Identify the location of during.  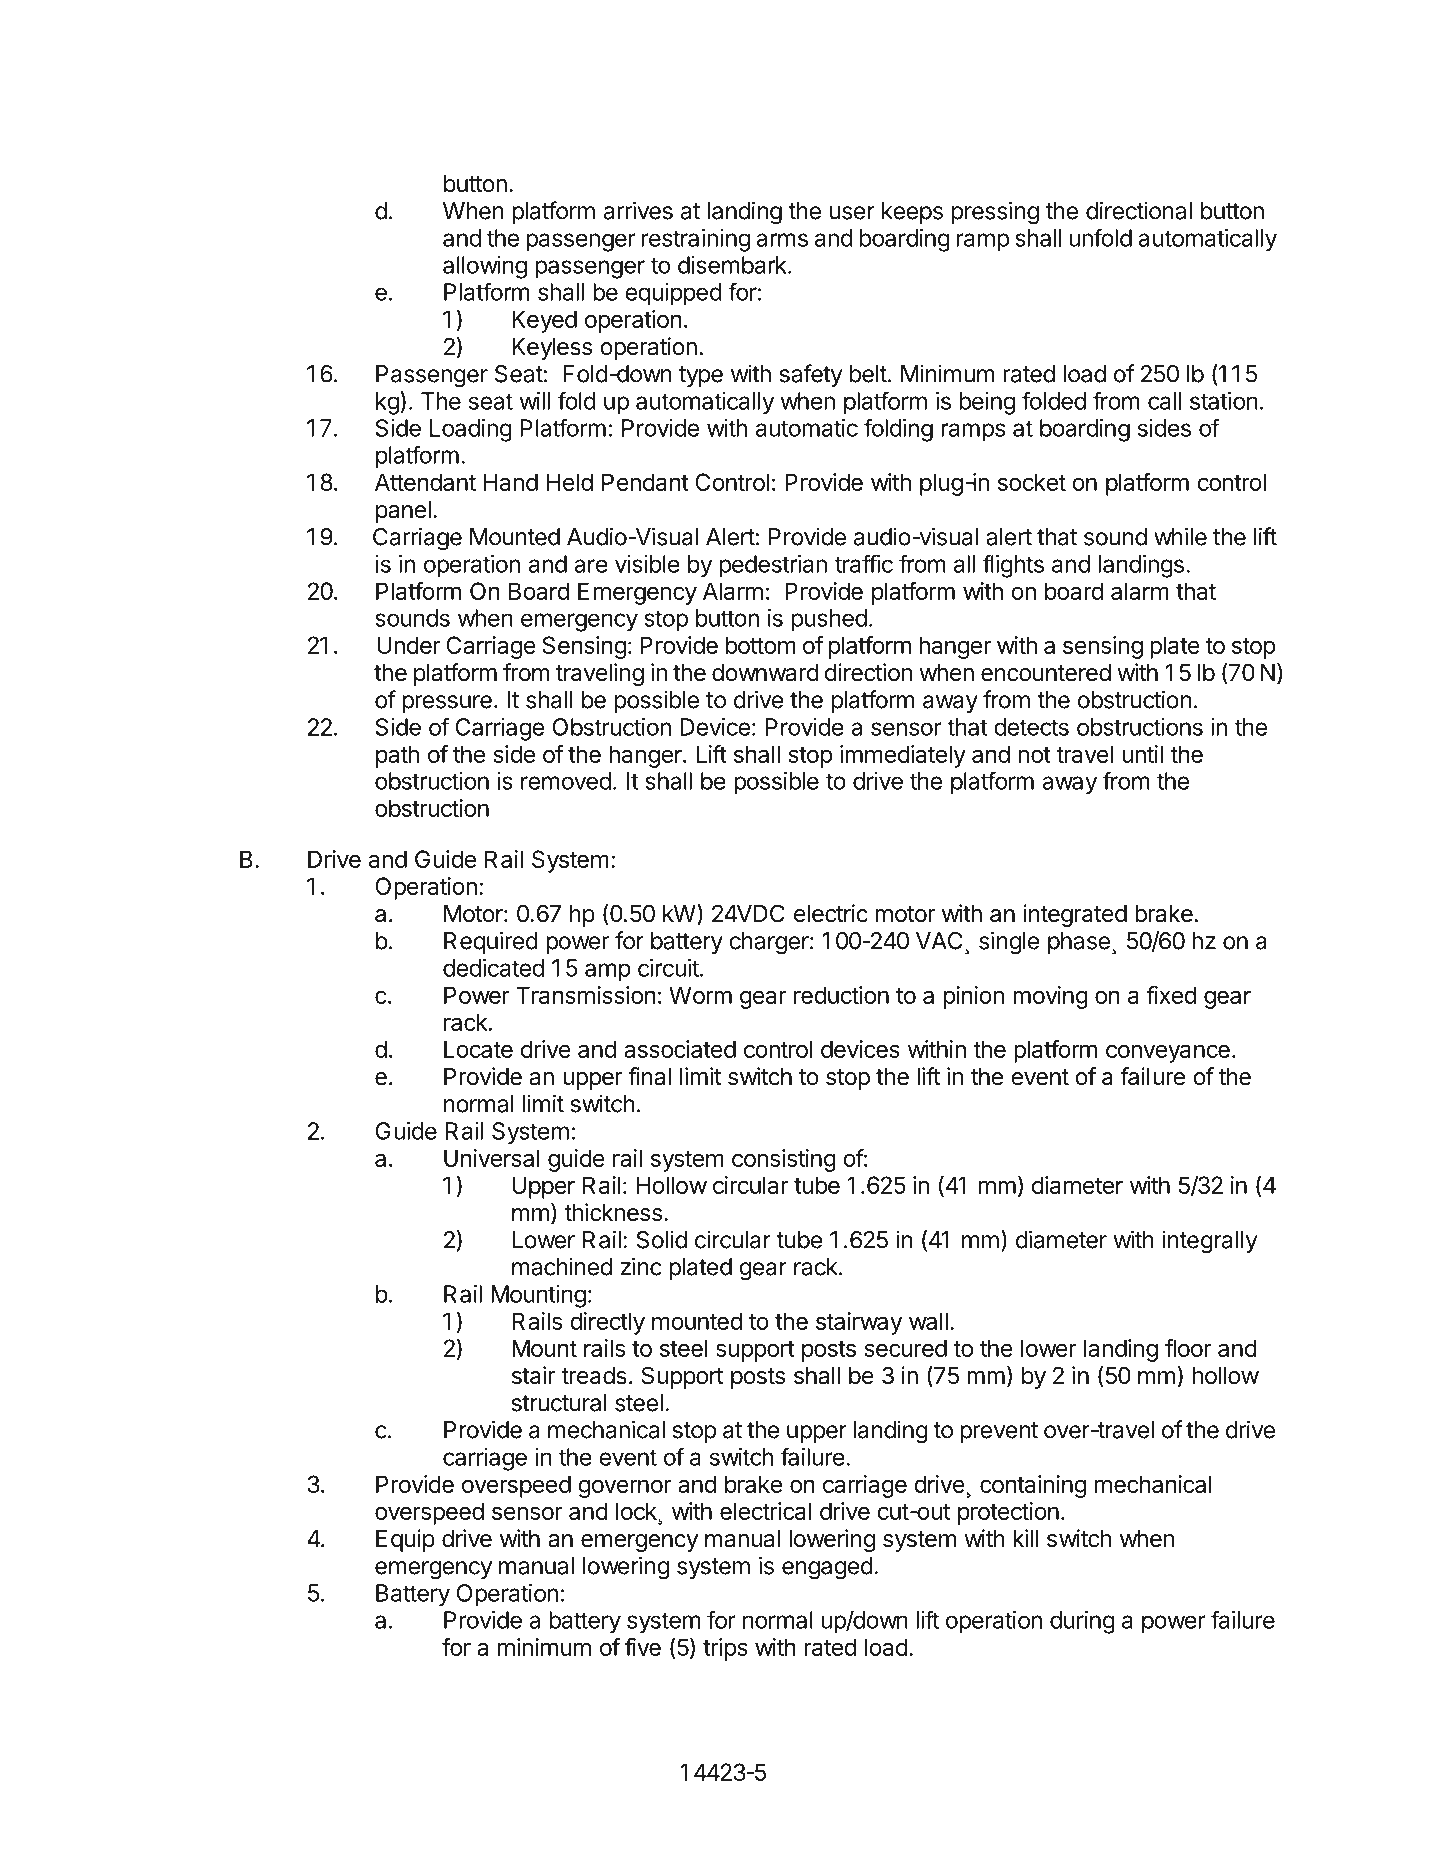
(1082, 1622).
